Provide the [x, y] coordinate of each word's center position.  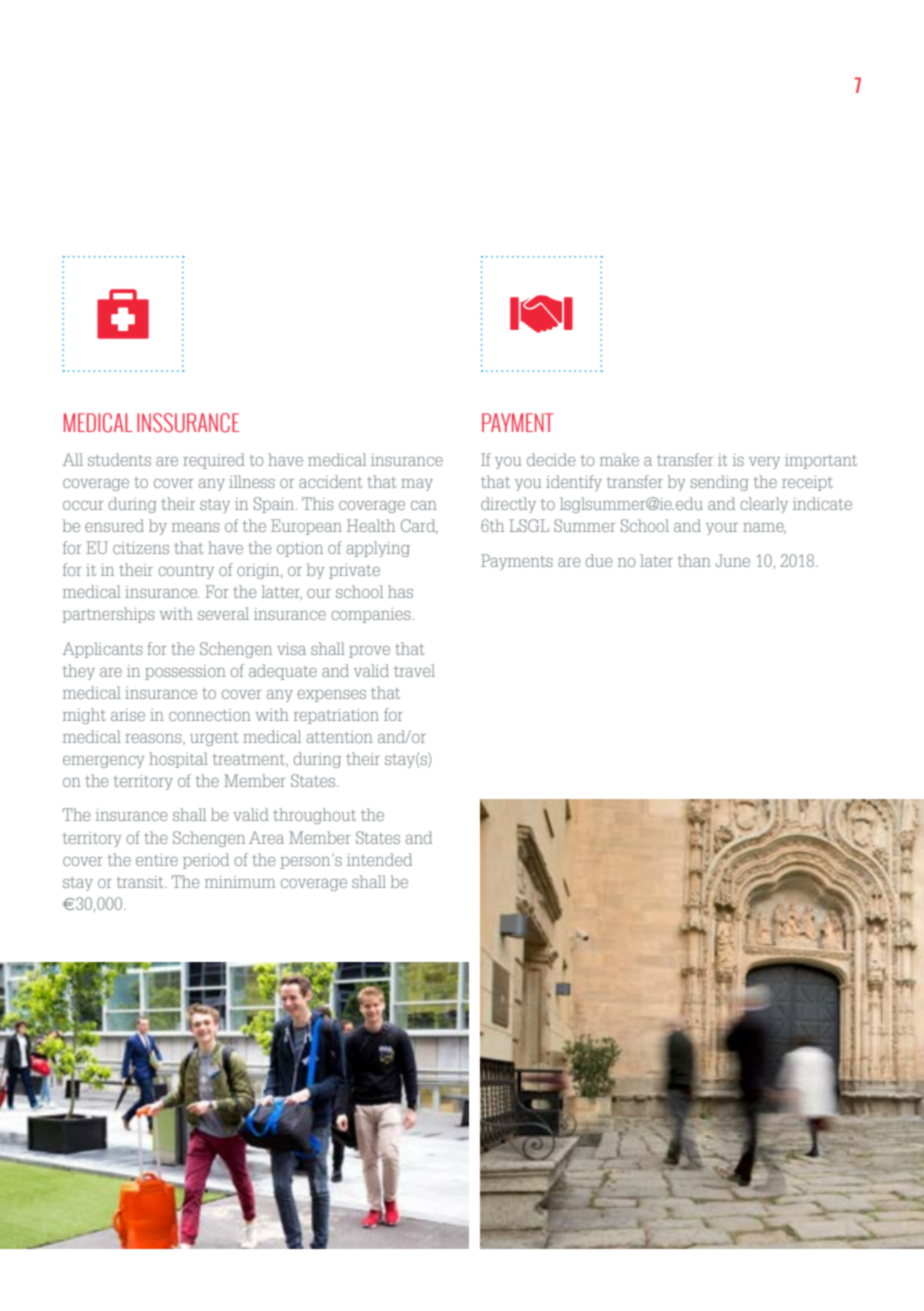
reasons [154, 739]
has [400, 591]
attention [340, 737]
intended [379, 859]
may [417, 485]
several [223, 613]
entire [157, 860]
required [214, 461]
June [733, 560]
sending [720, 483]
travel [414, 670]
